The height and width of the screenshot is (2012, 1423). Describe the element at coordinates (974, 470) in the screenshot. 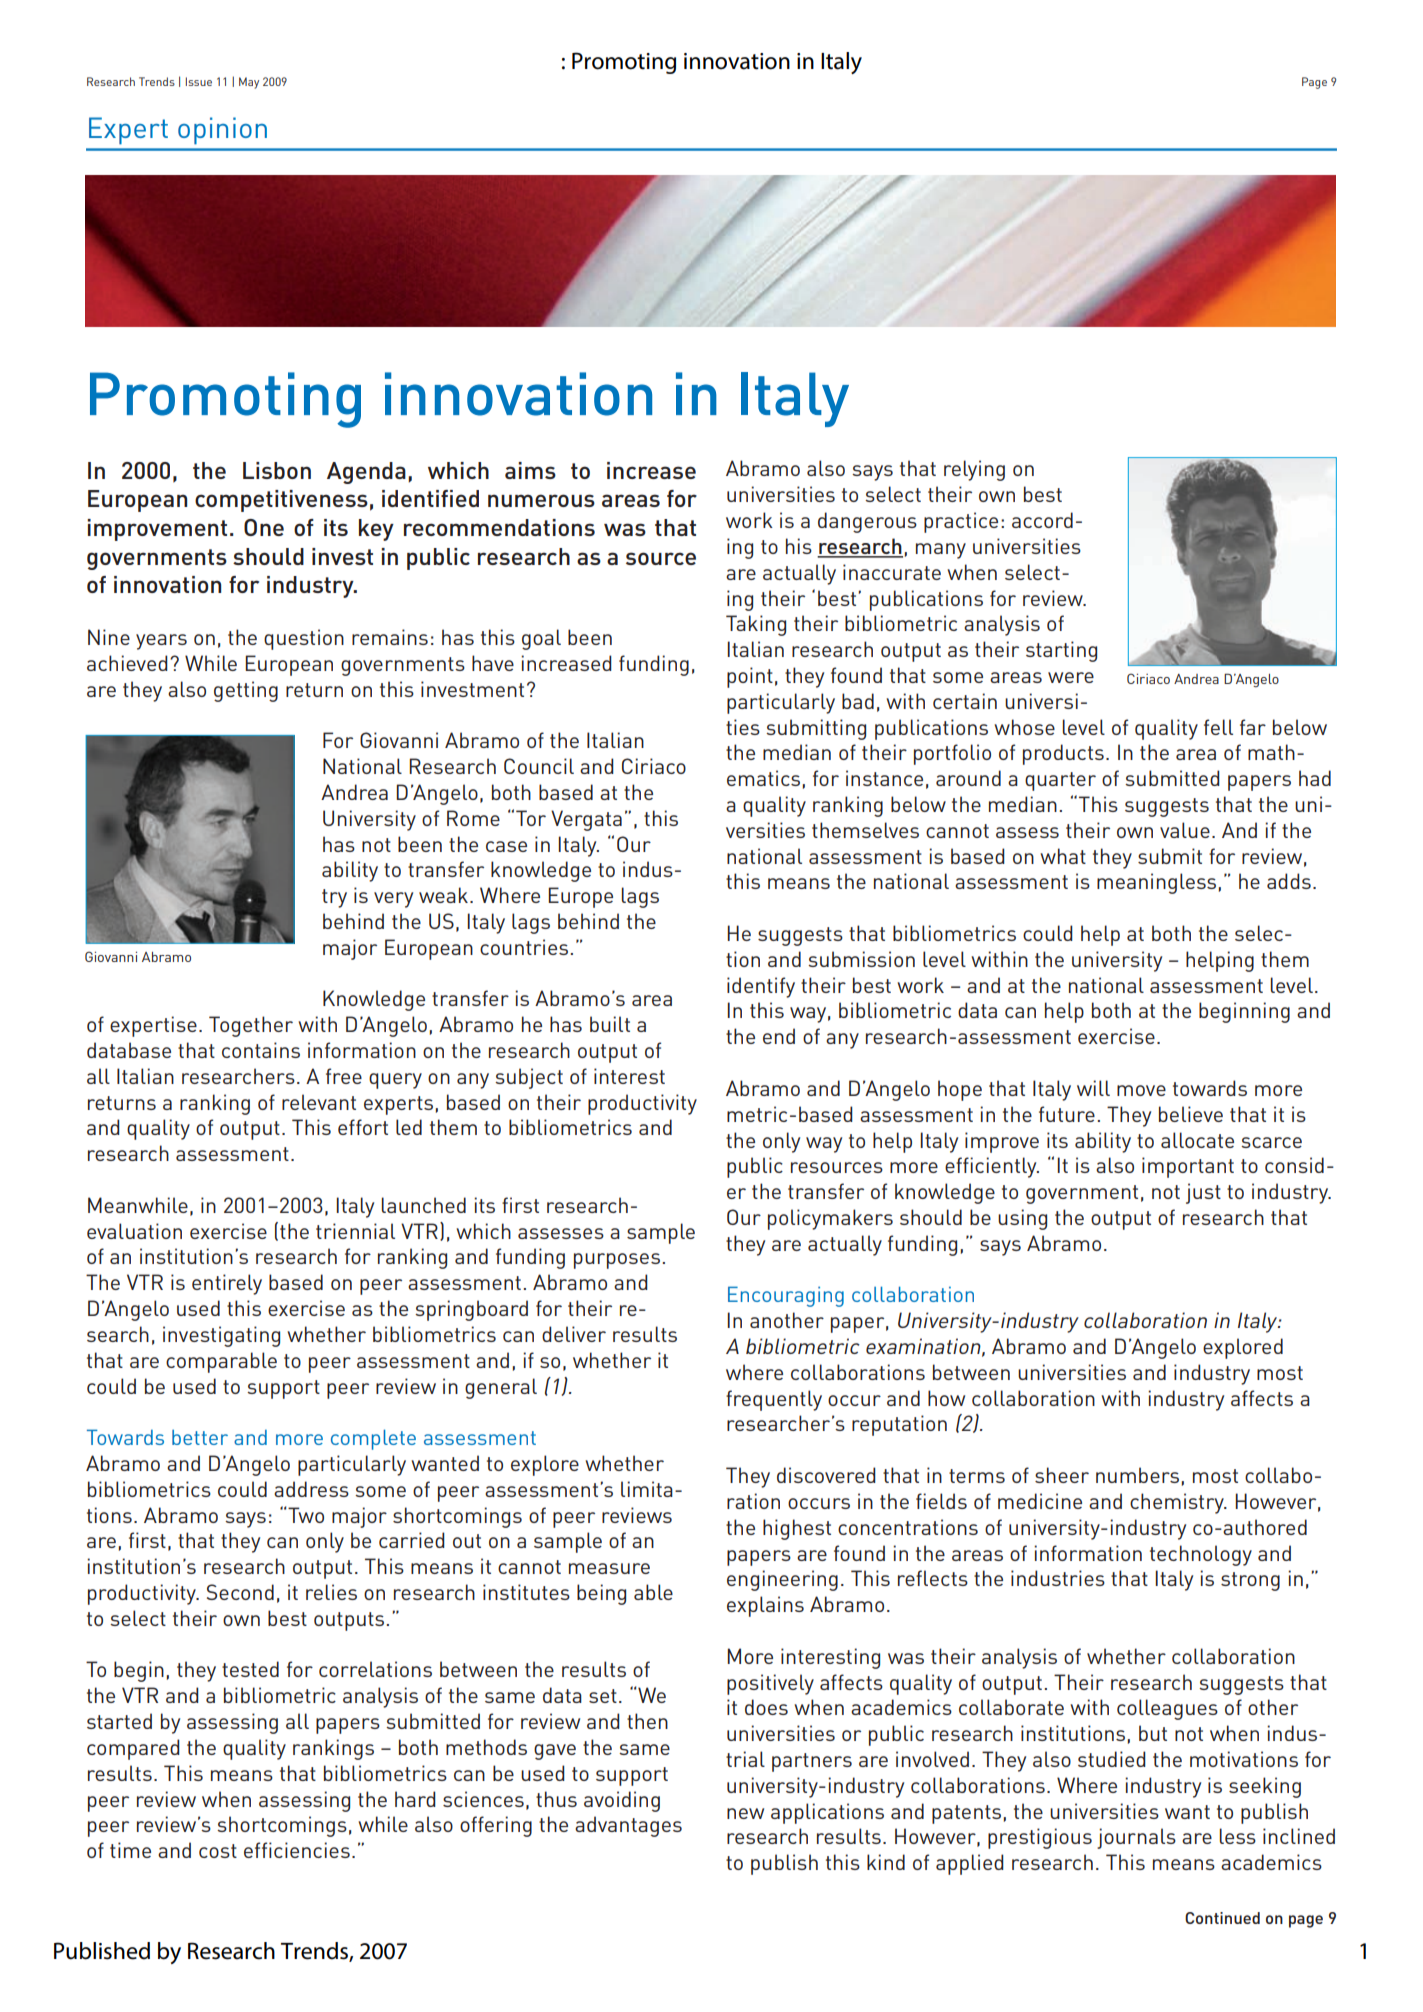

I see `relying` at that location.
